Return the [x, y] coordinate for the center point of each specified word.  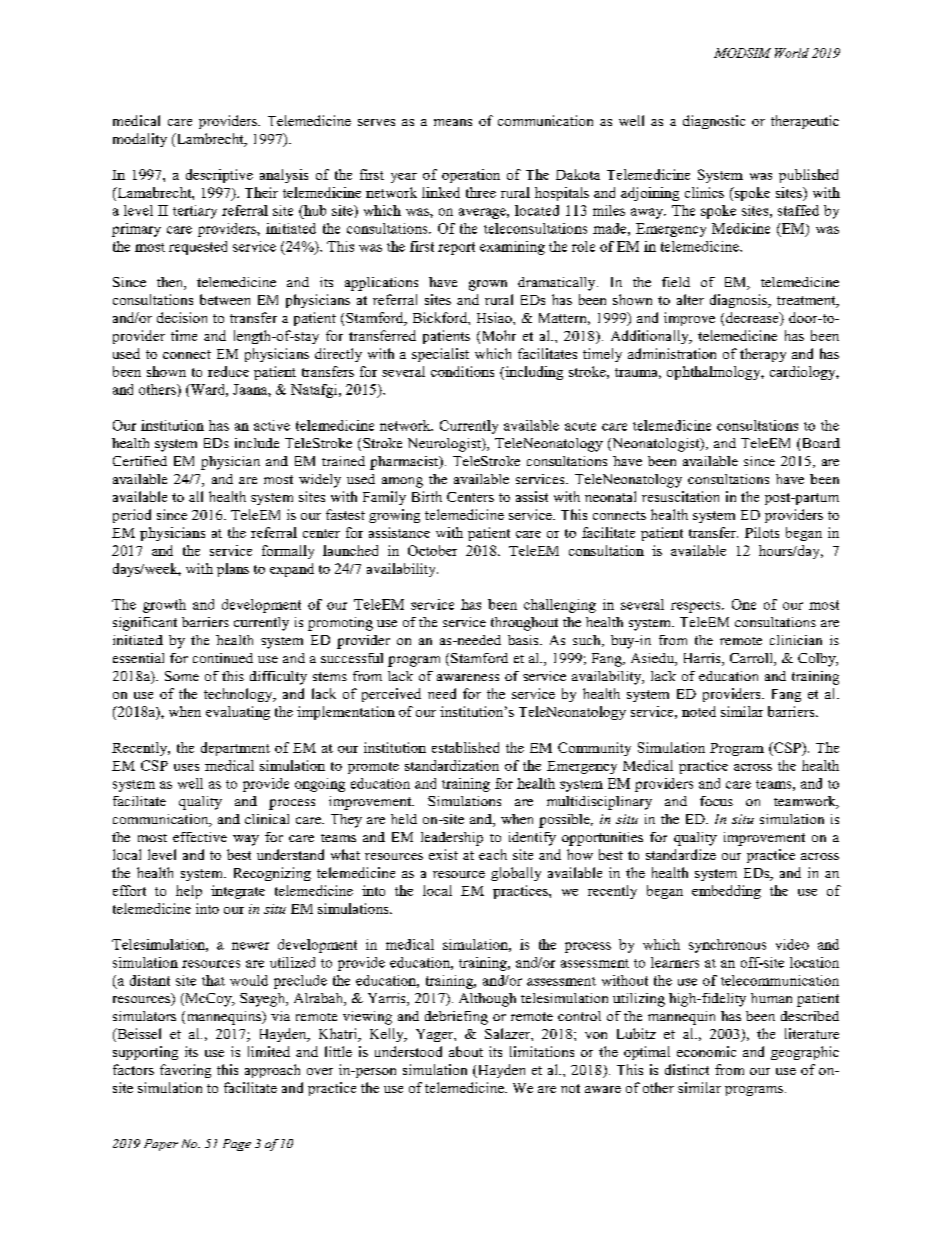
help [189, 892]
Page [237, 1145]
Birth [427, 496]
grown [488, 285]
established [465, 747]
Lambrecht [210, 140]
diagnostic [714, 122]
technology [239, 695]
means [453, 122]
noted [699, 711]
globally [516, 874]
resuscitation [680, 496]
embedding [726, 892]
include [257, 443]
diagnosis [739, 301]
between [225, 299]
